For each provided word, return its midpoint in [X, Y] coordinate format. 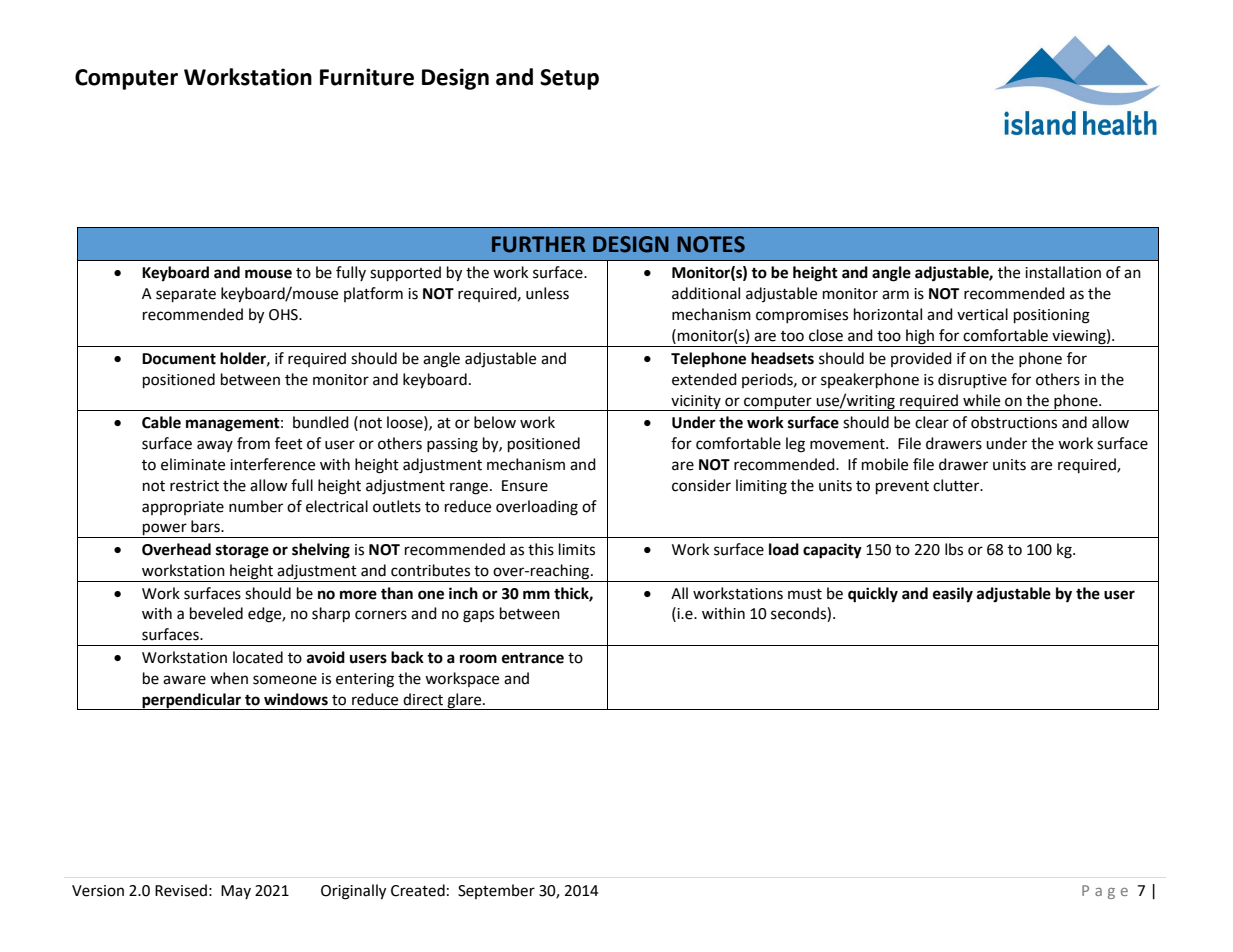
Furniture [367, 77]
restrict [194, 486]
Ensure [525, 486]
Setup [569, 79]
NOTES [711, 244]
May [236, 892]
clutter [957, 485]
